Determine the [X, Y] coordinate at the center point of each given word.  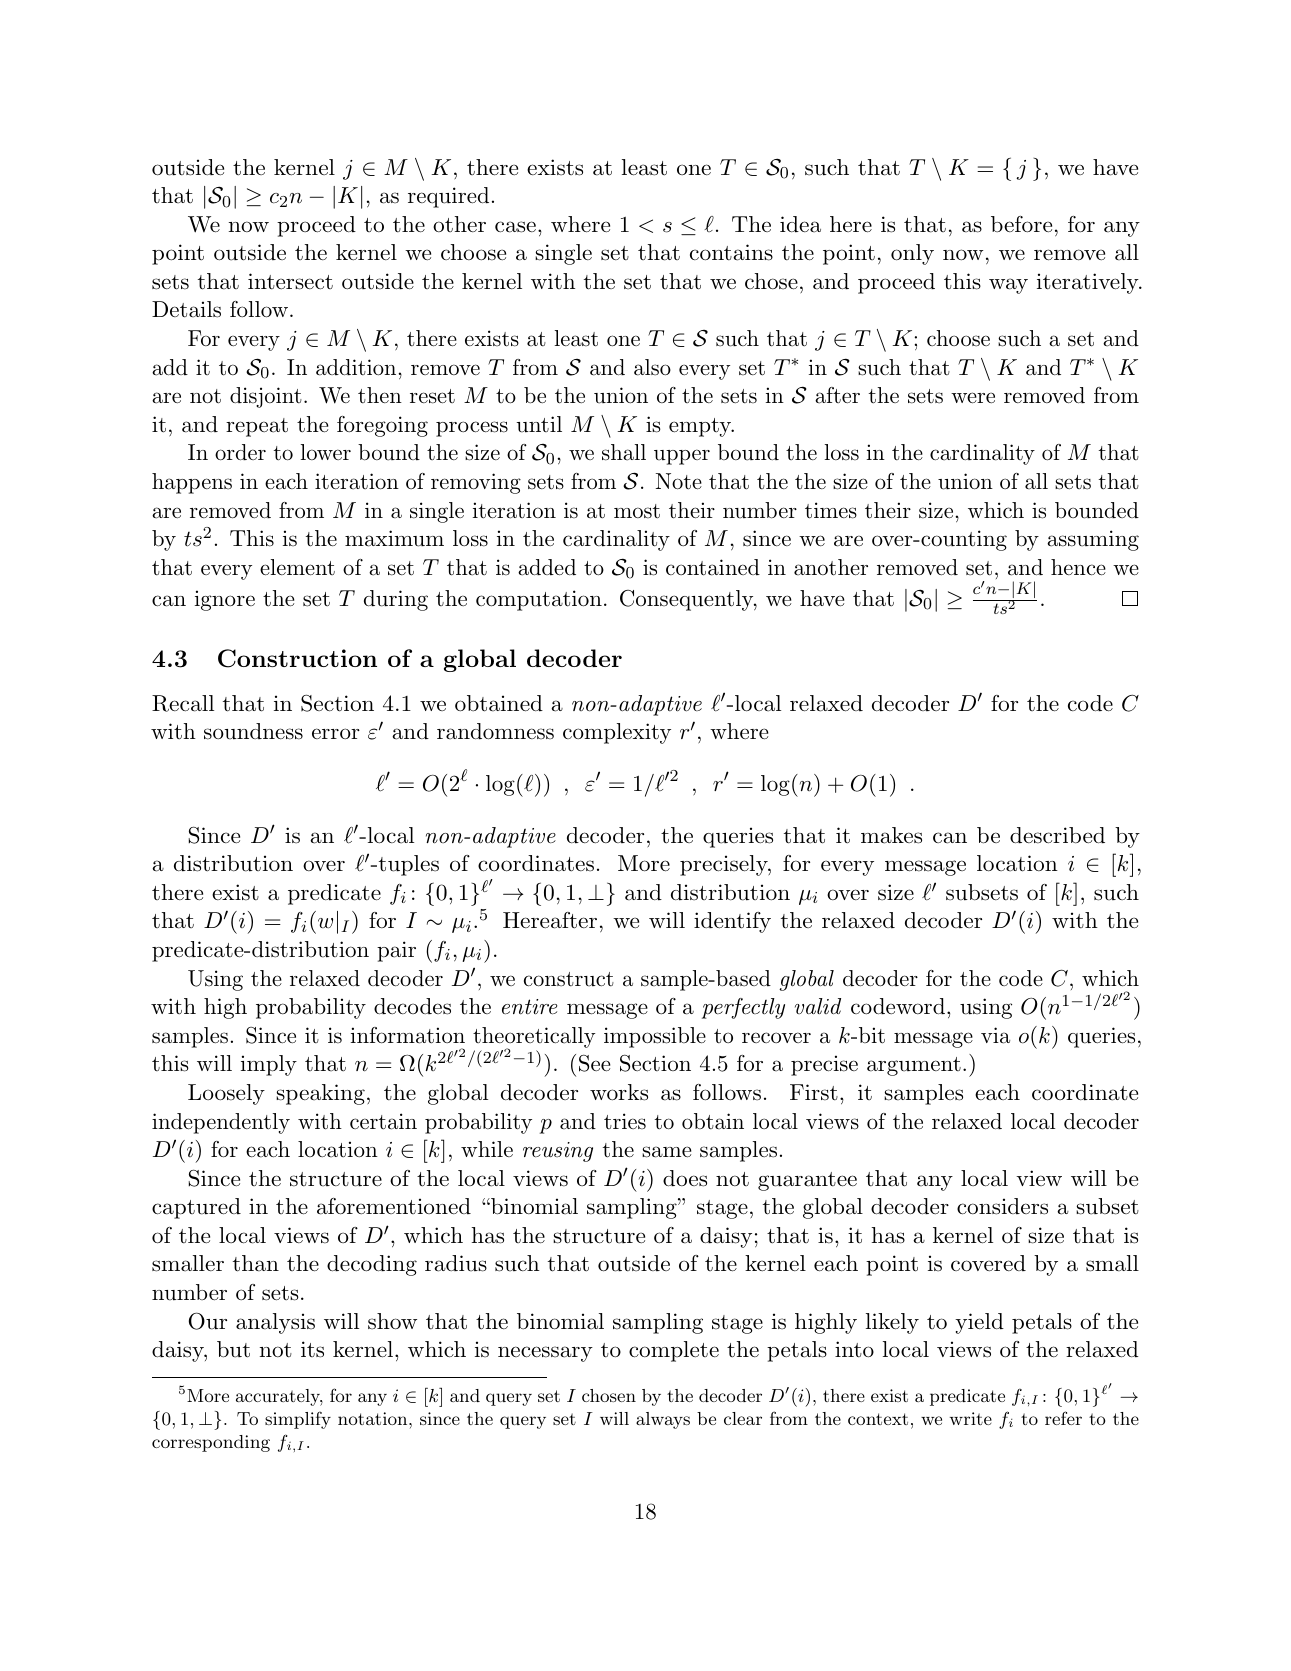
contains [731, 252]
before [1021, 224]
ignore [225, 600]
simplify [298, 1420]
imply [269, 1065]
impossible [655, 1037]
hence [1078, 567]
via [995, 1035]
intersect [290, 281]
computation [539, 600]
